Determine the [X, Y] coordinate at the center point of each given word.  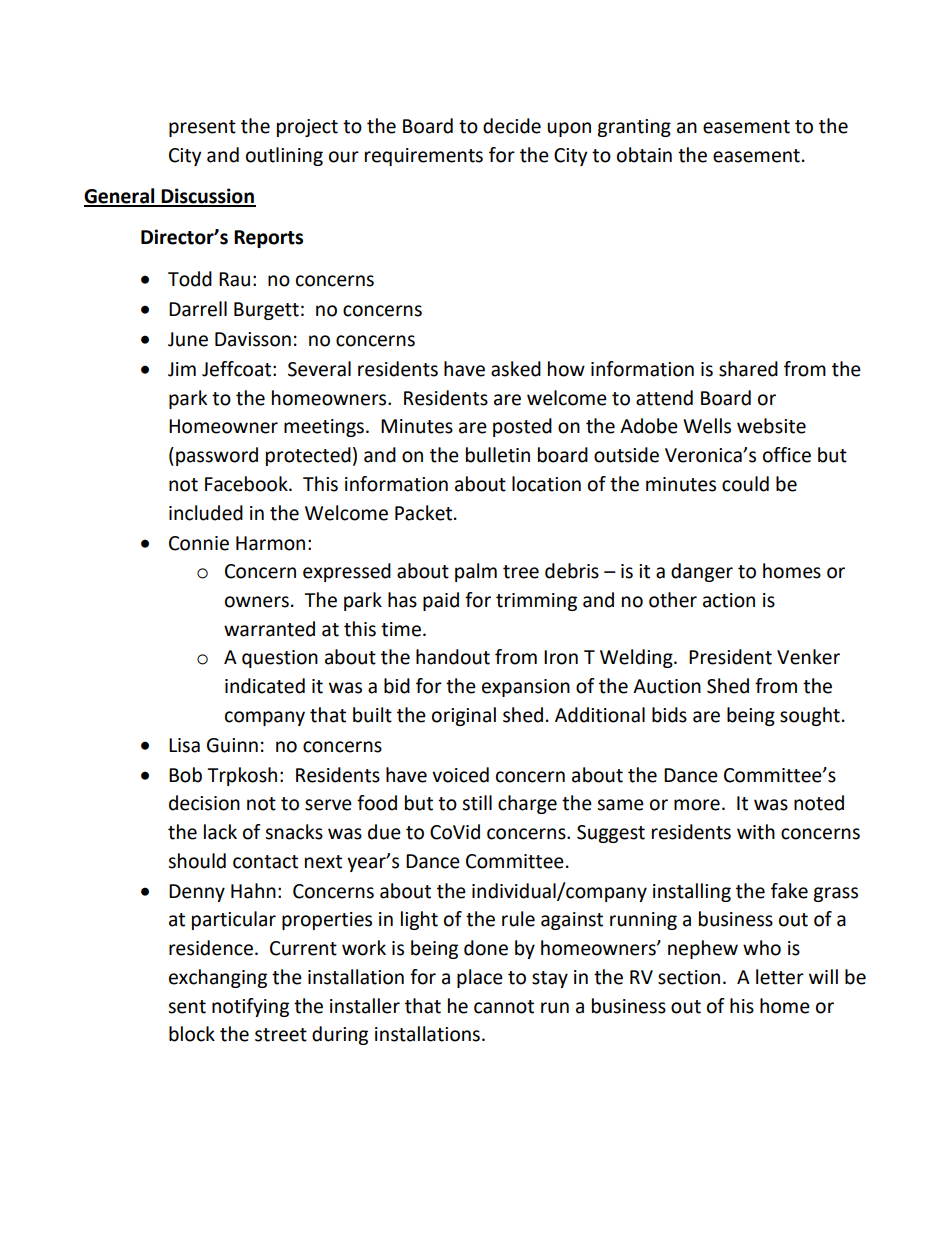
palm [476, 572]
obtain [644, 155]
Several [319, 369]
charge [527, 804]
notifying [250, 1007]
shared [748, 369]
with [756, 832]
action [729, 600]
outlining [284, 156]
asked [516, 369]
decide [512, 126]
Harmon [270, 543]
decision [204, 803]
